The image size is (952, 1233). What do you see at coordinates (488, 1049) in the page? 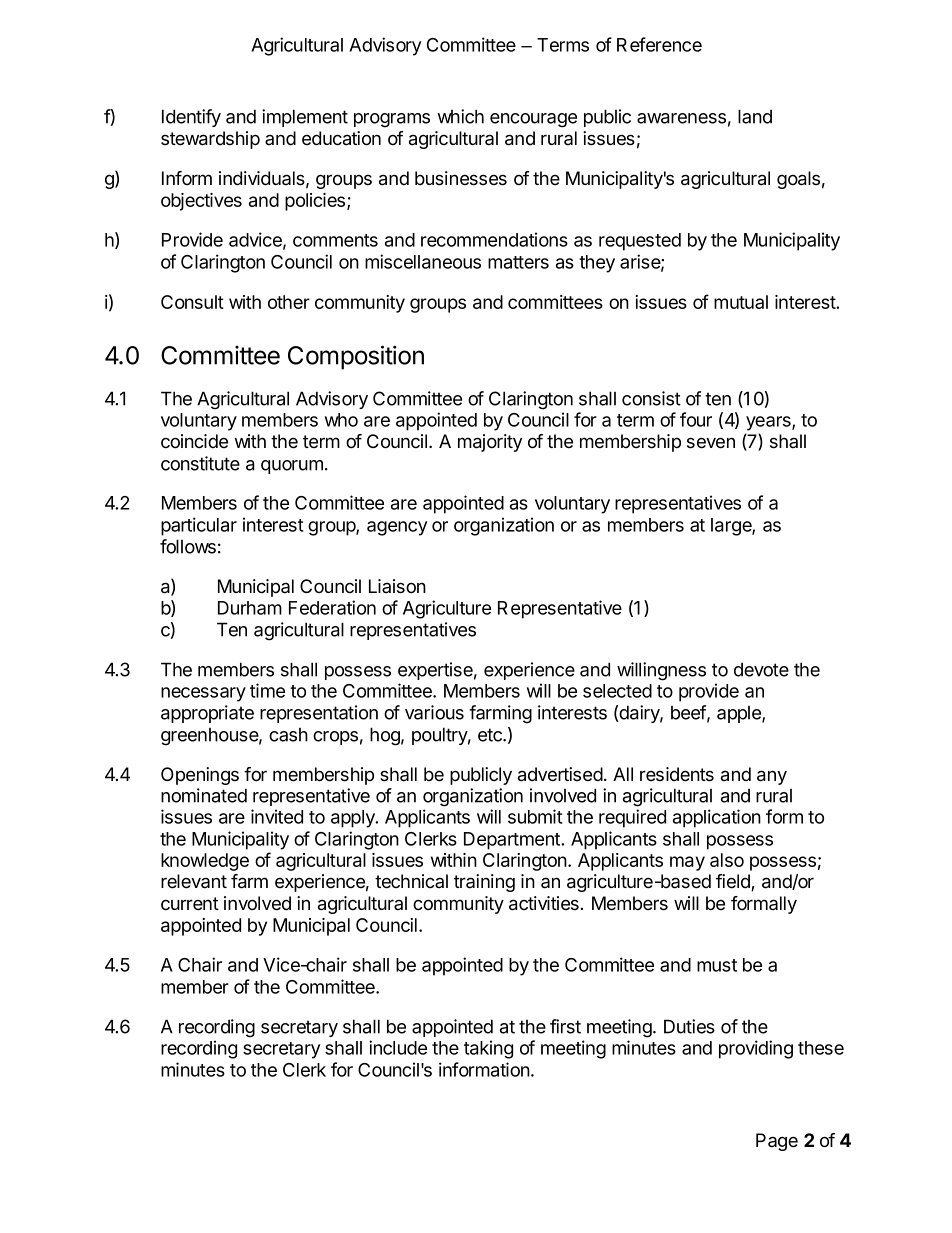
I see `taking` at bounding box center [488, 1049].
